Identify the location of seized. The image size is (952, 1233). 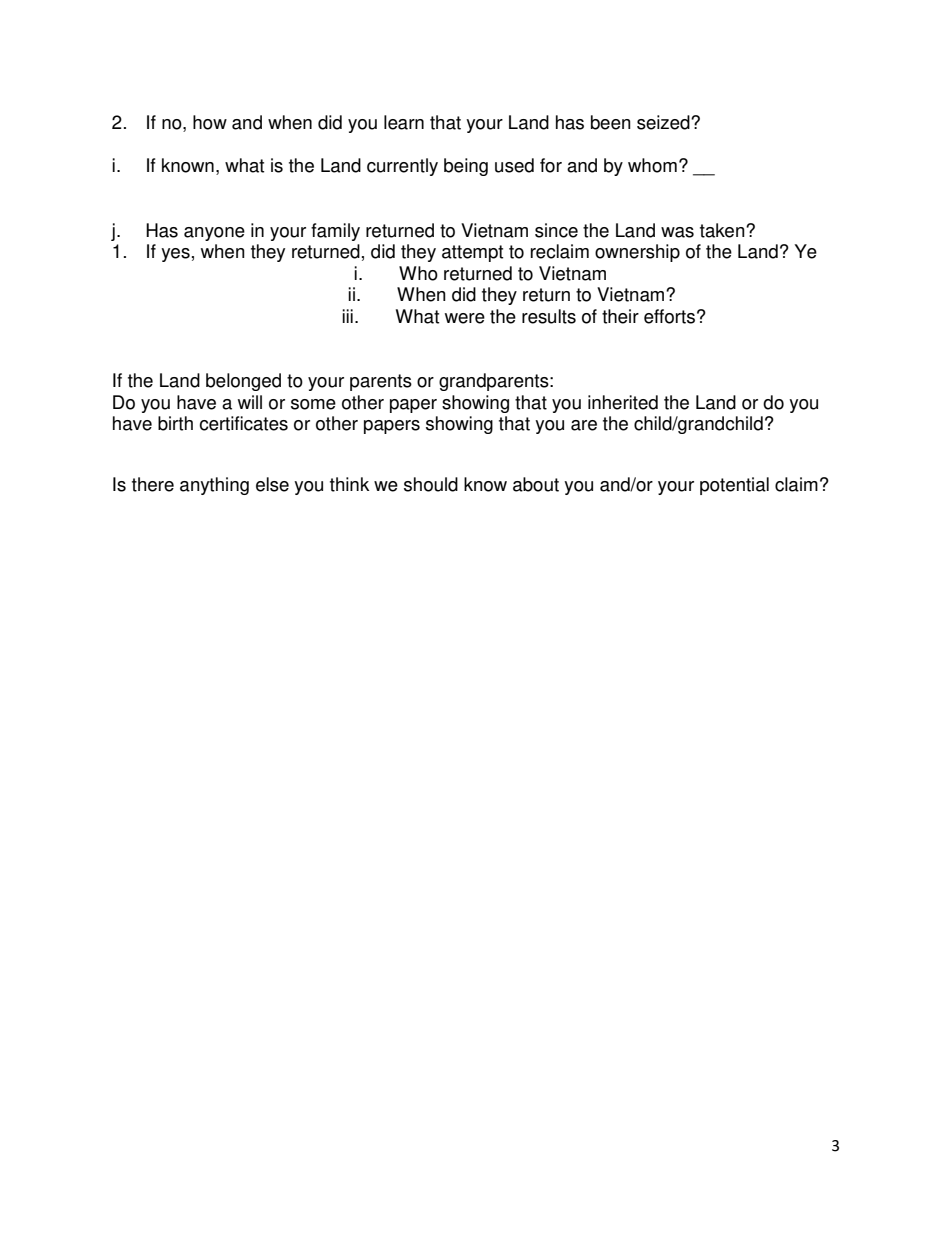
(664, 122).
